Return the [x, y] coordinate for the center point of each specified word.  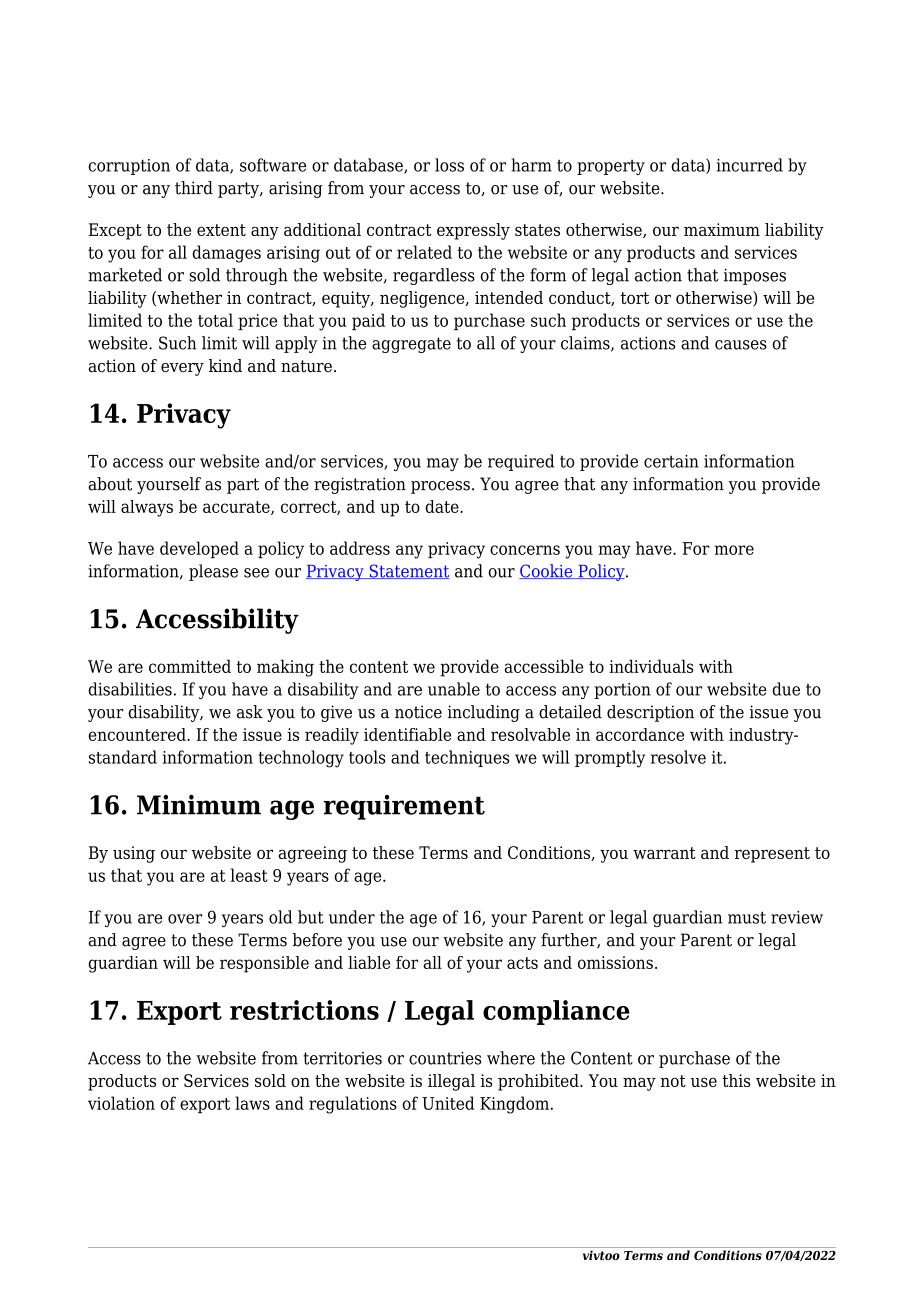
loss [449, 165]
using [134, 854]
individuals [651, 666]
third [194, 188]
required [521, 462]
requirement [404, 807]
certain [671, 461]
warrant [664, 853]
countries [445, 1058]
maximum [722, 229]
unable [454, 689]
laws [252, 1103]
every [182, 369]
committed [190, 666]
